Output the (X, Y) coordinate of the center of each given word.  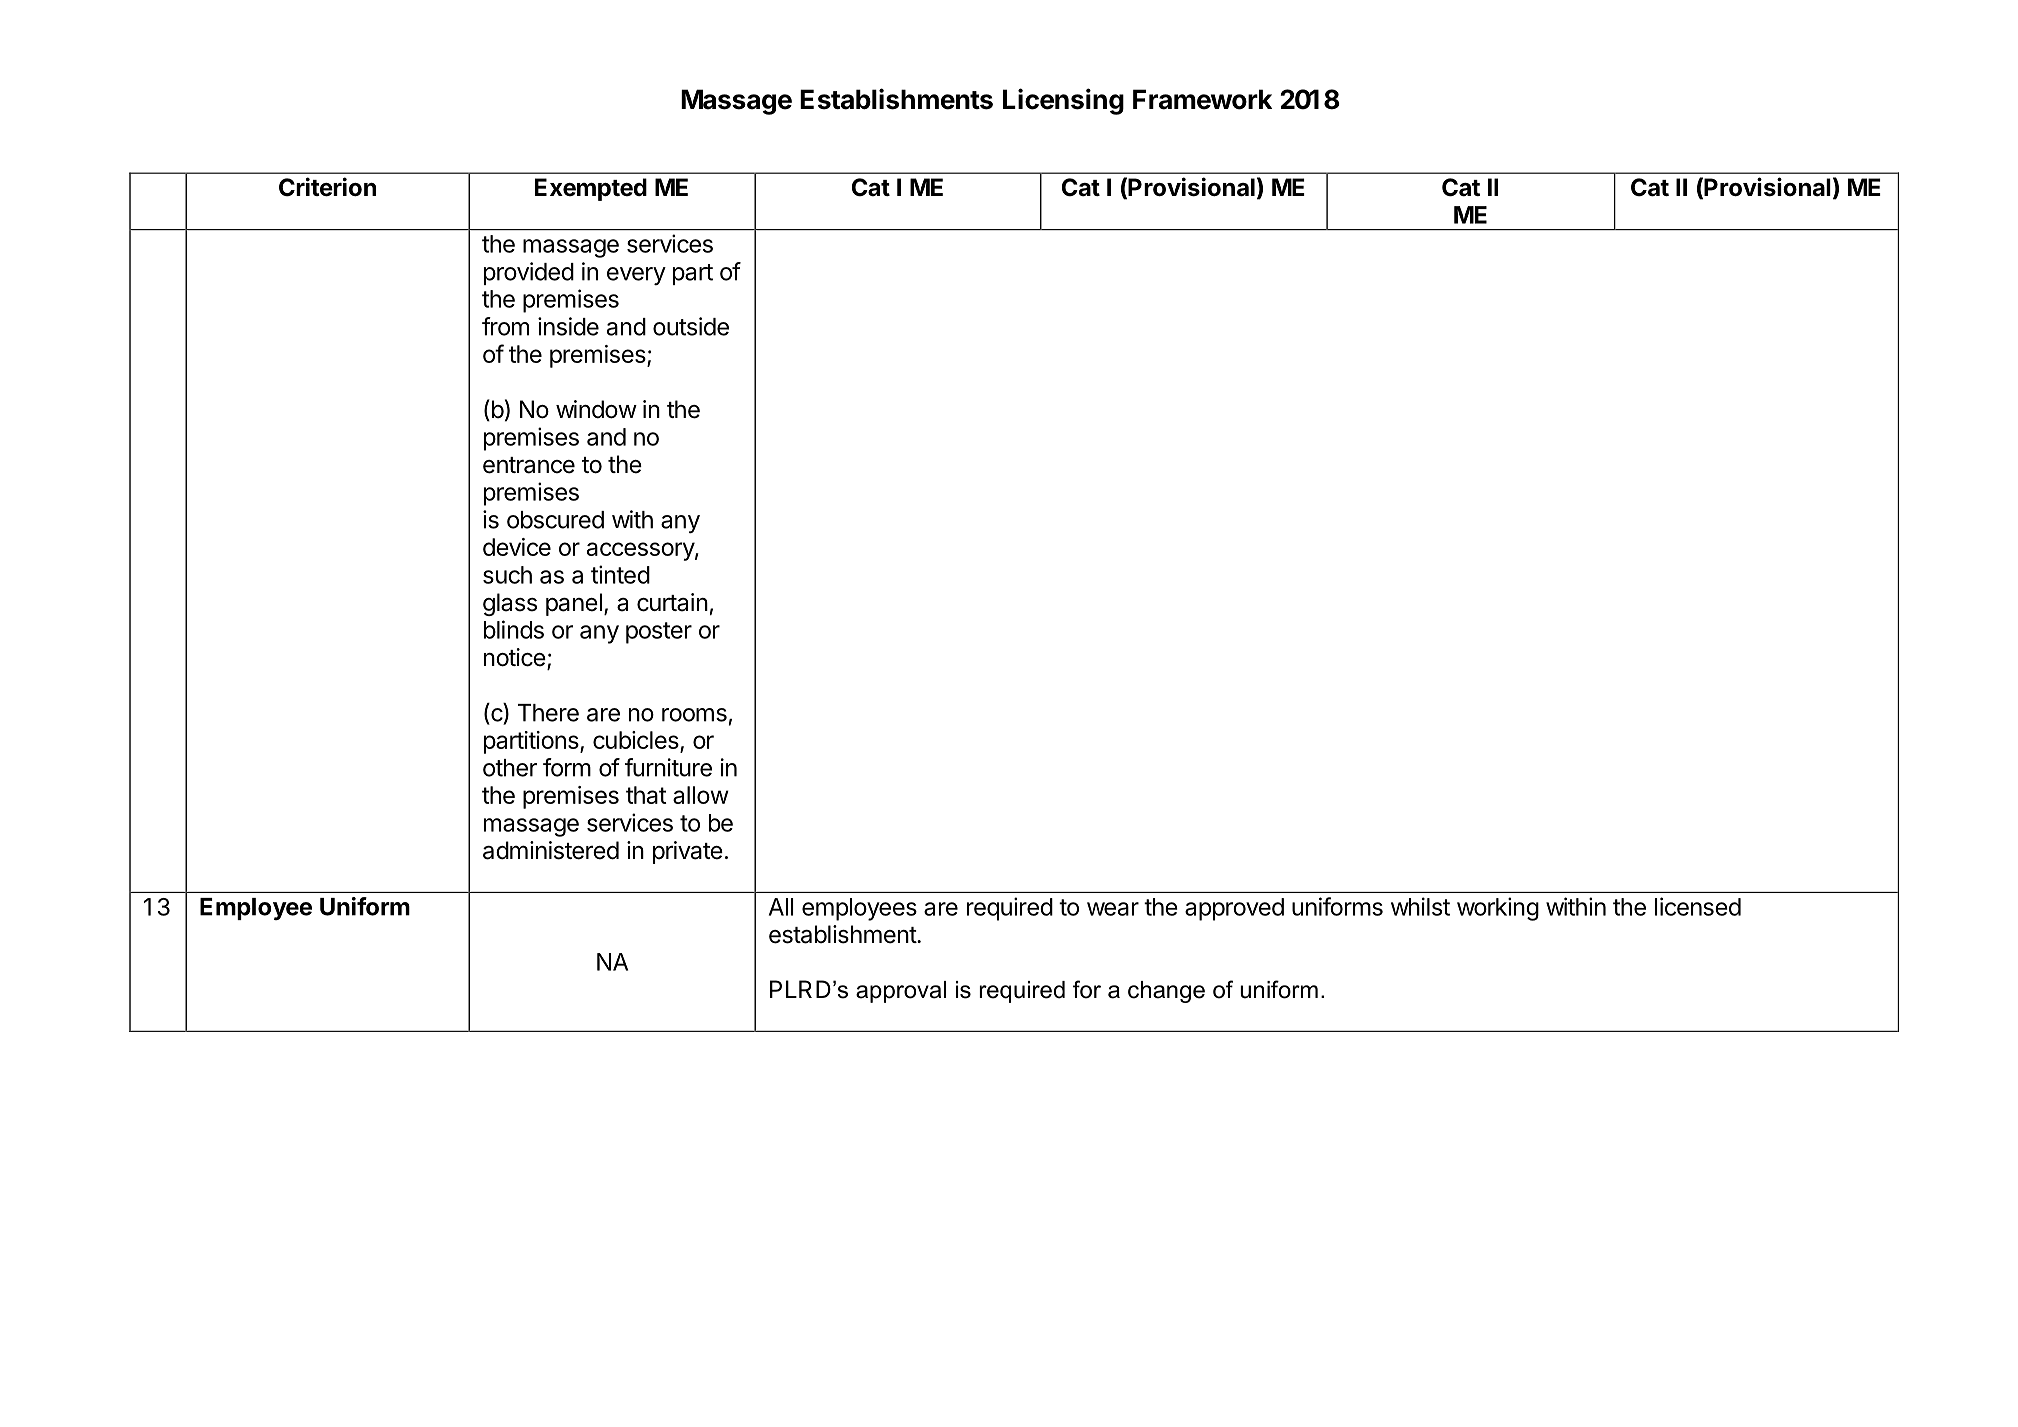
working (1498, 909)
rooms (694, 715)
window (596, 409)
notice (515, 657)
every (636, 276)
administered (551, 850)
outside (691, 326)
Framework (1202, 99)
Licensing (1063, 101)
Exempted (591, 189)
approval (901, 992)
